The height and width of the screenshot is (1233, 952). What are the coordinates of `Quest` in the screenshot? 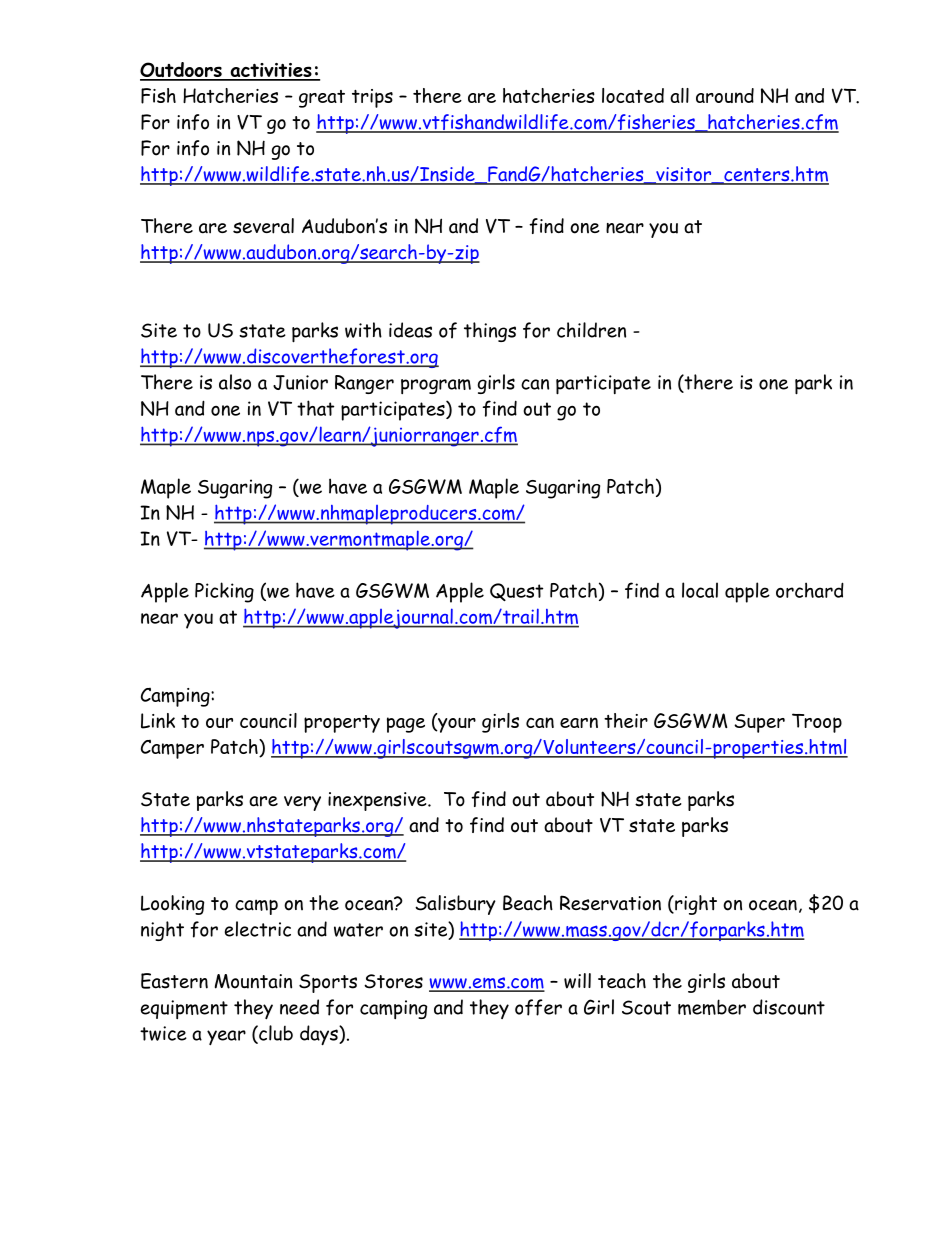 It's located at (516, 592).
